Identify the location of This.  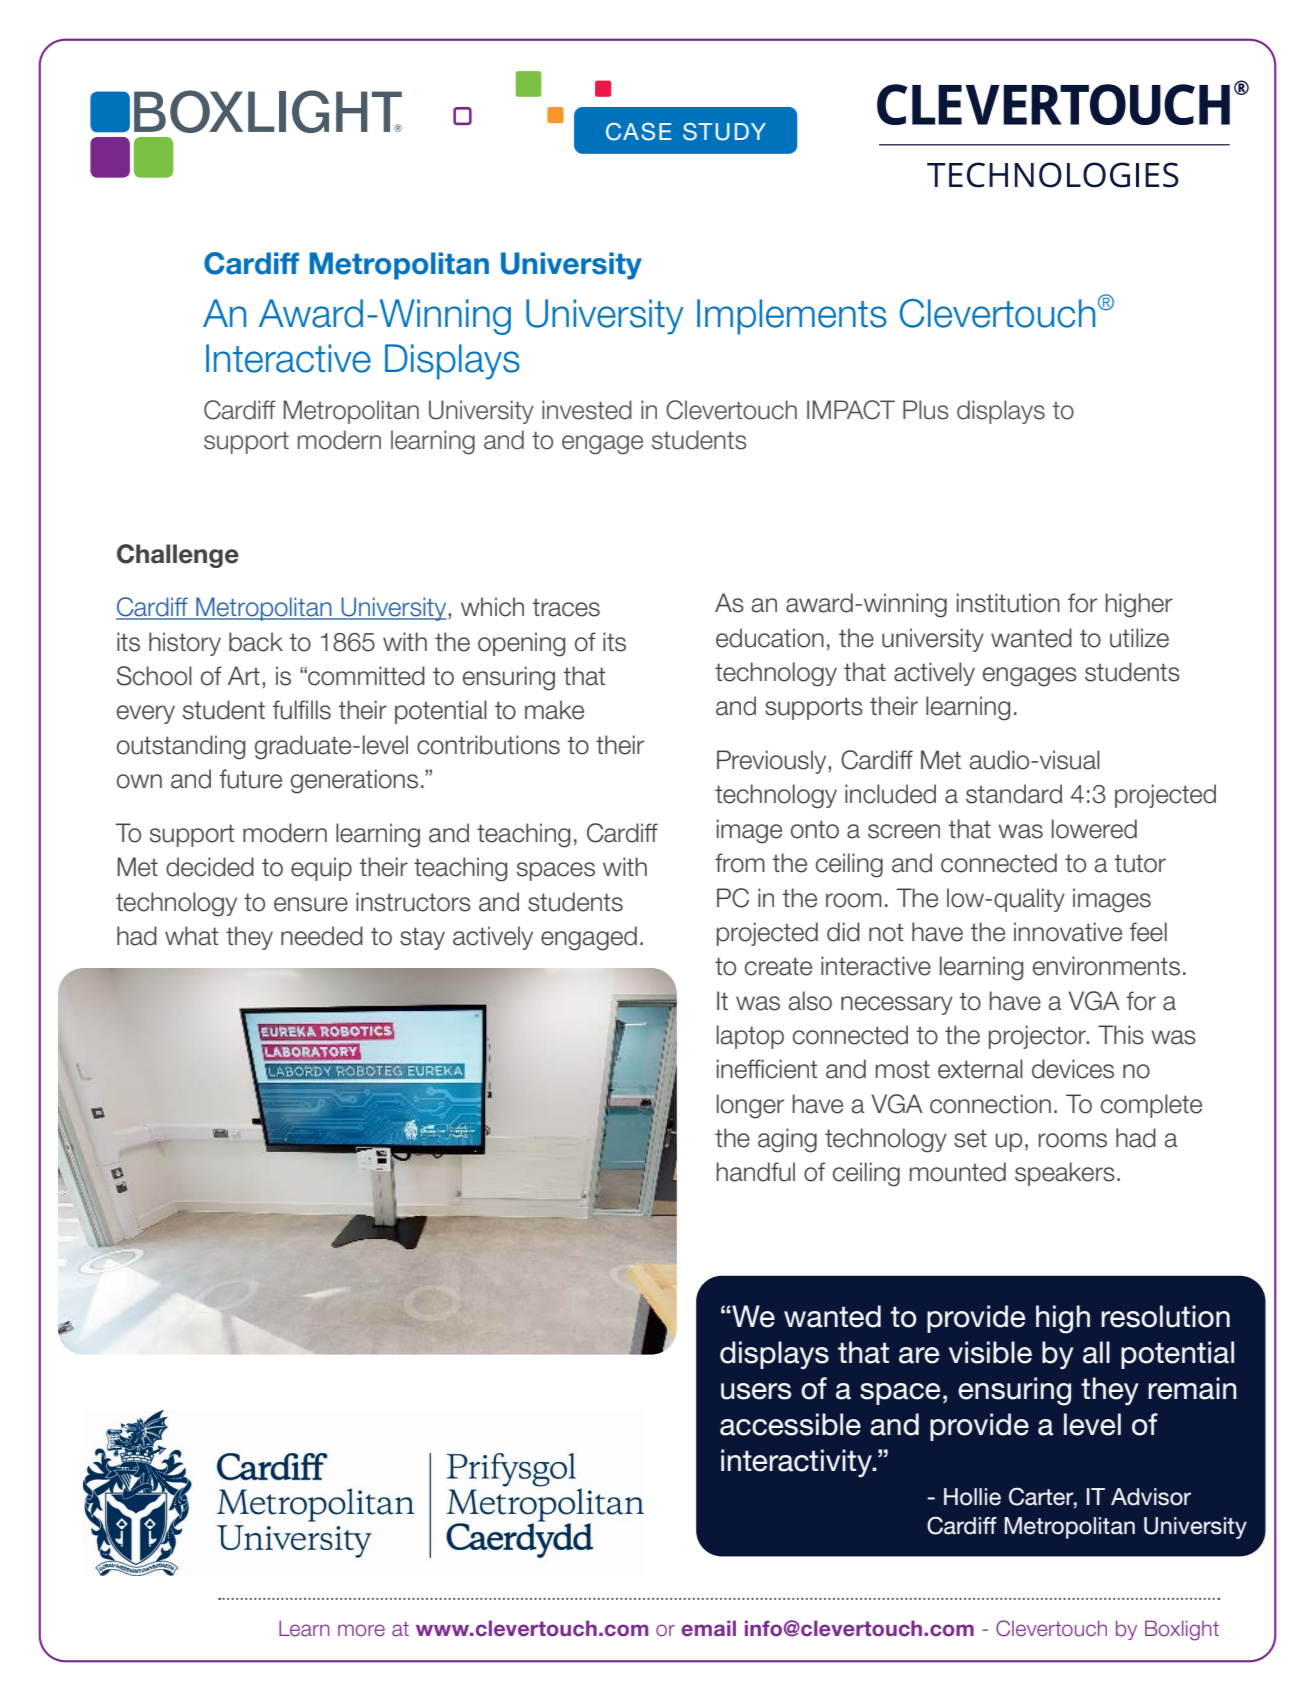
(1121, 1035).
